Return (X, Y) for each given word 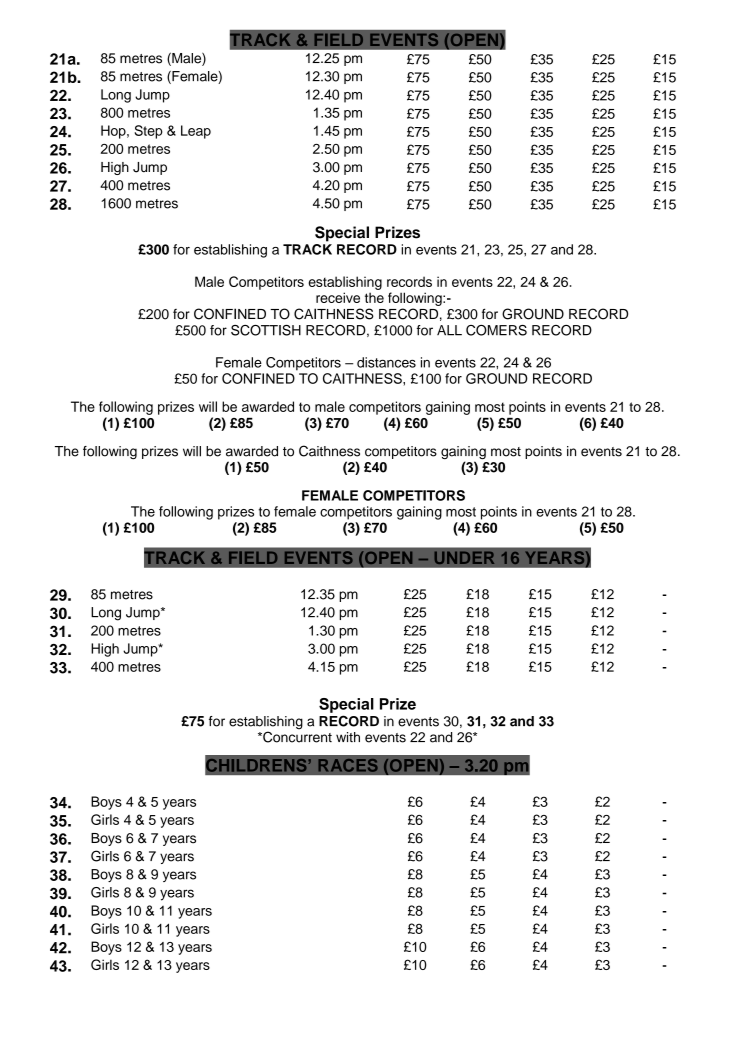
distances (386, 362)
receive (338, 297)
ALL (449, 330)
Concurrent (296, 736)
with (348, 737)
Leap (196, 132)
